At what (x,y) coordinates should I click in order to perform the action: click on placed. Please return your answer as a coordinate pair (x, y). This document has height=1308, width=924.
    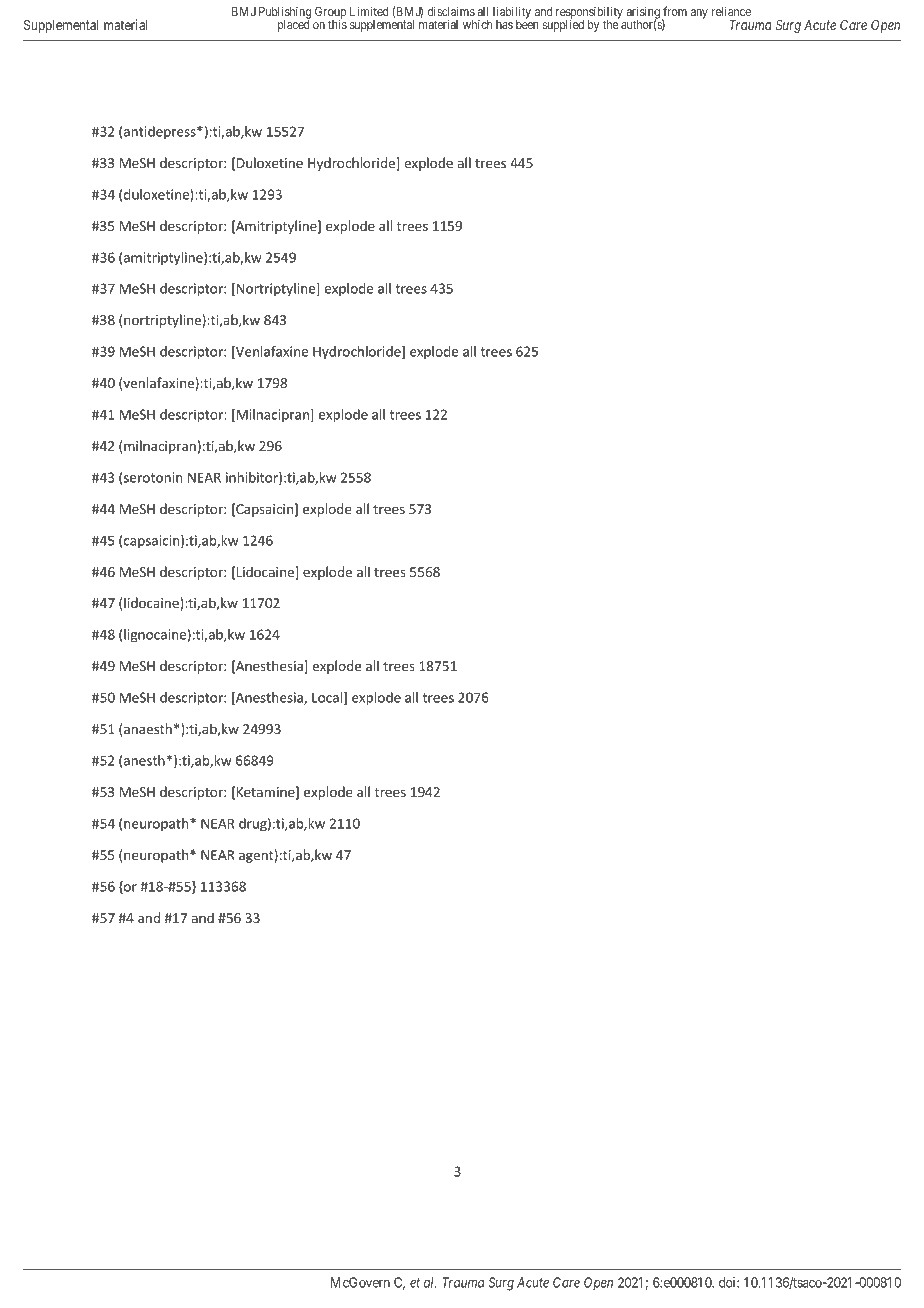
    Looking at the image, I should click on (294, 25).
